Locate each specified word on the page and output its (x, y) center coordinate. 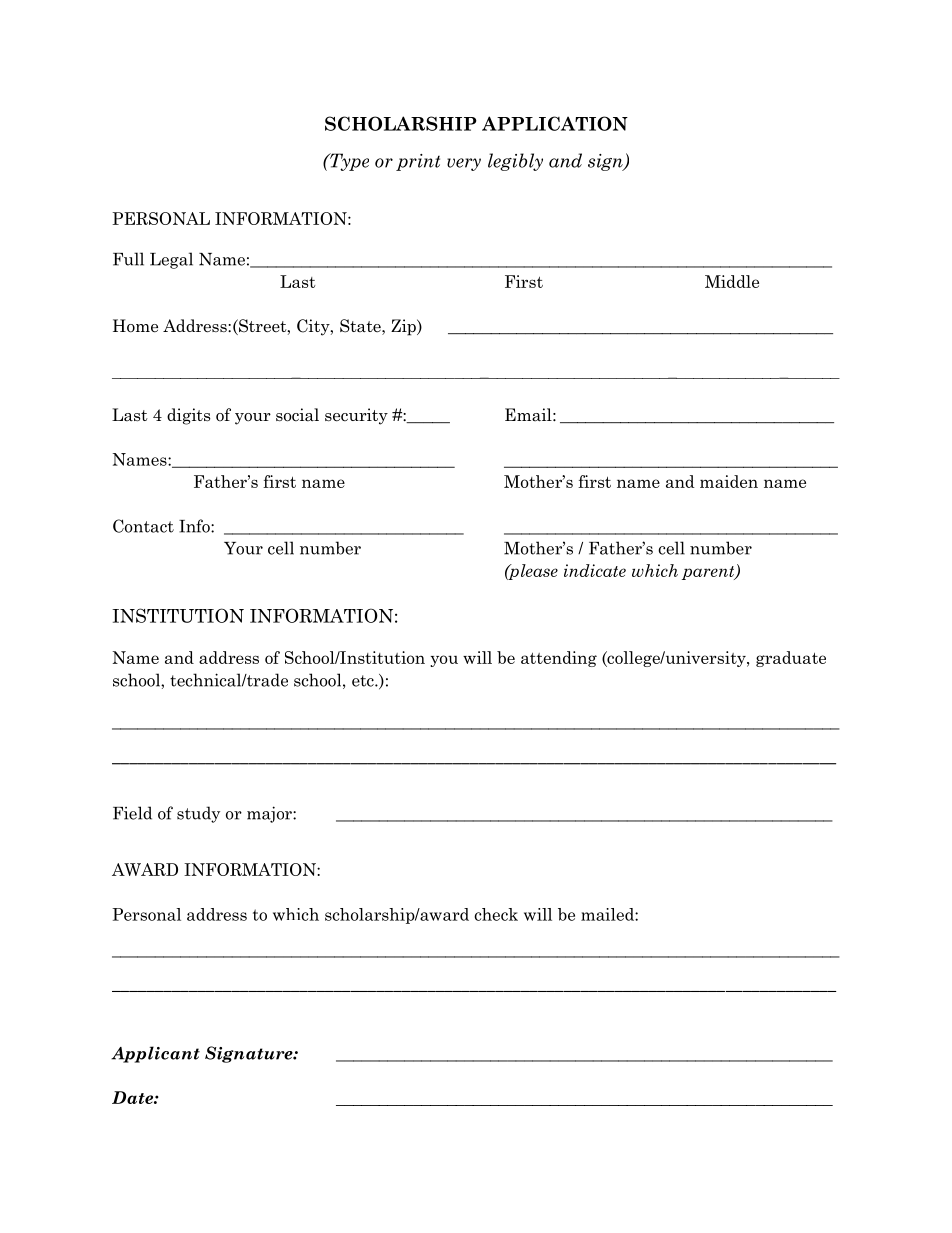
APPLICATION (555, 123)
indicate (595, 570)
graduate (791, 659)
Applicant (155, 1054)
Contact (143, 526)
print (418, 162)
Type (348, 162)
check (496, 914)
